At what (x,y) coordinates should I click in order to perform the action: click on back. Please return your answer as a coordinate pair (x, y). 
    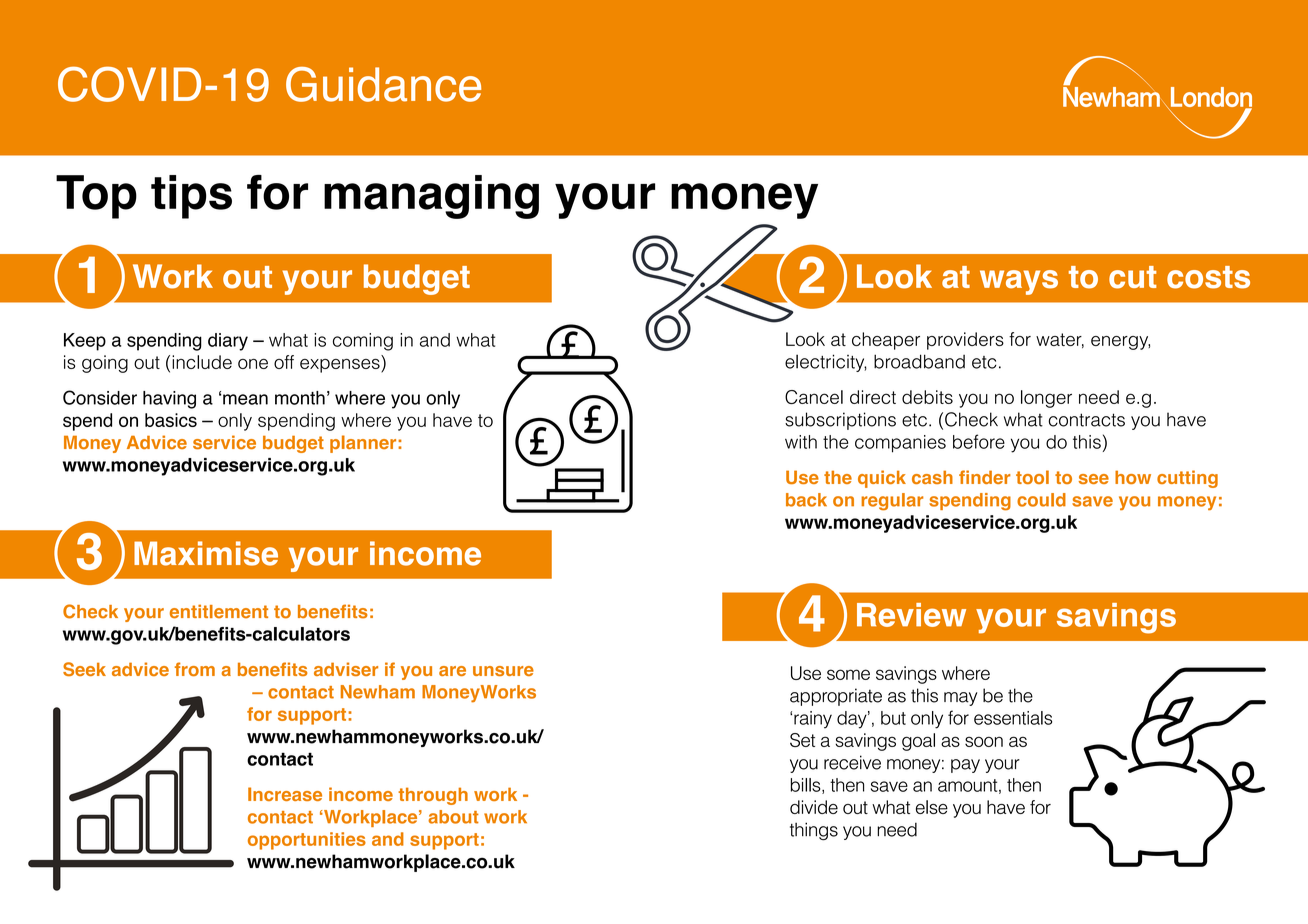
    Looking at the image, I should click on (806, 500).
